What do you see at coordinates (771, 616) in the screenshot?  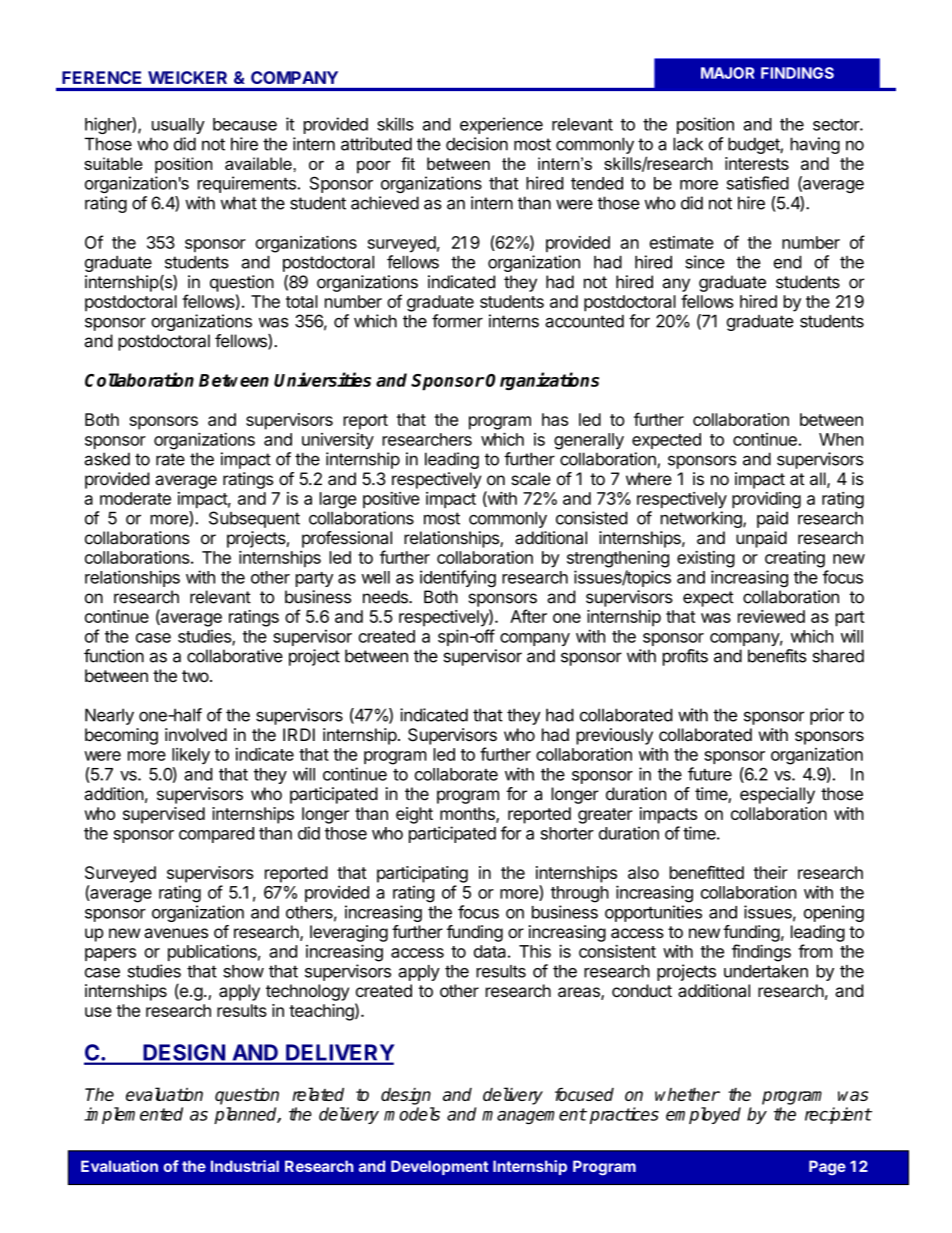 I see `reviewed` at bounding box center [771, 616].
